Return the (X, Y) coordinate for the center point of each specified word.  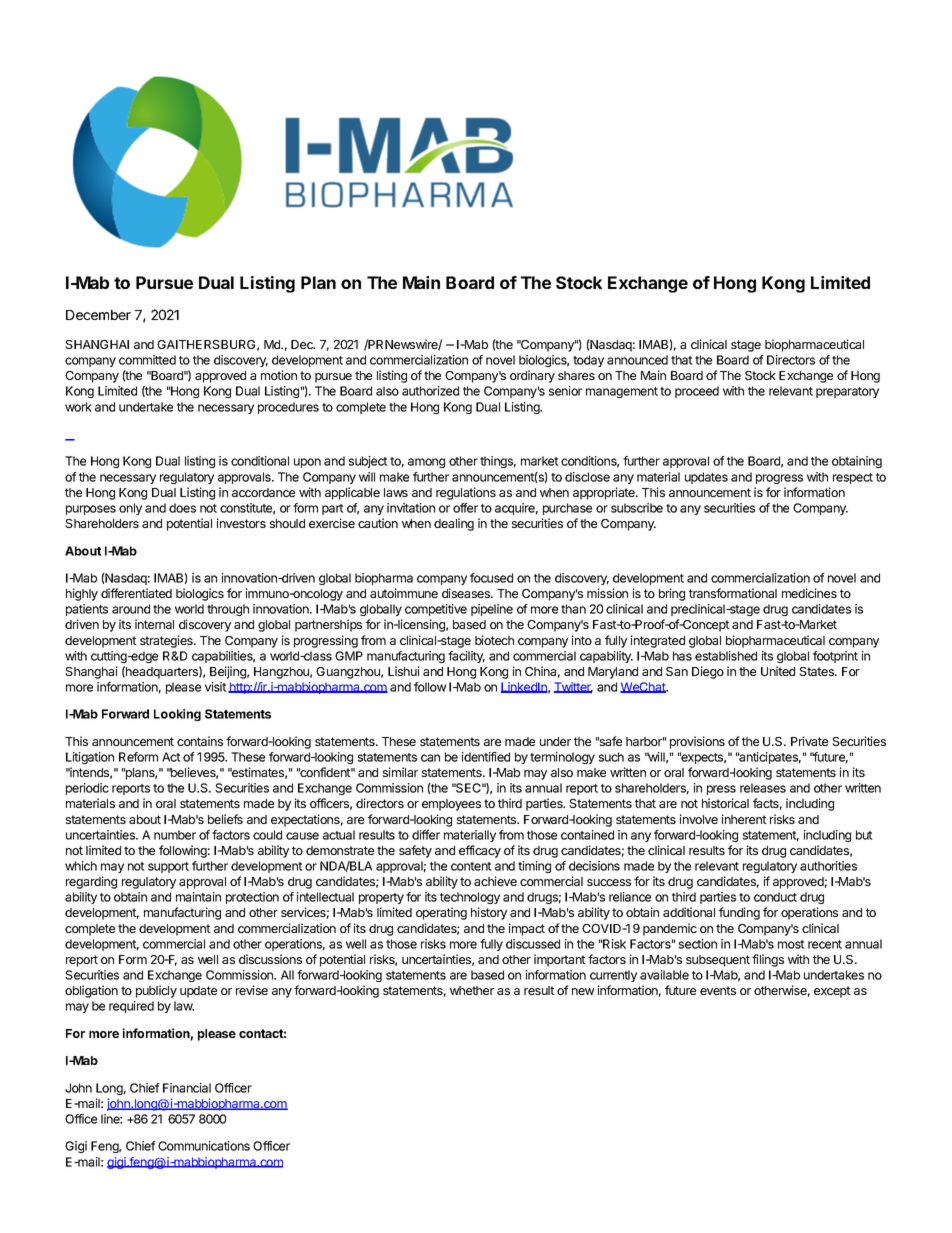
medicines (809, 593)
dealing (454, 524)
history (489, 913)
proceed (697, 392)
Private (809, 741)
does (182, 508)
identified (486, 757)
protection (252, 898)
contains (200, 741)
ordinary (532, 376)
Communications (204, 1146)
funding (739, 913)
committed (147, 360)
